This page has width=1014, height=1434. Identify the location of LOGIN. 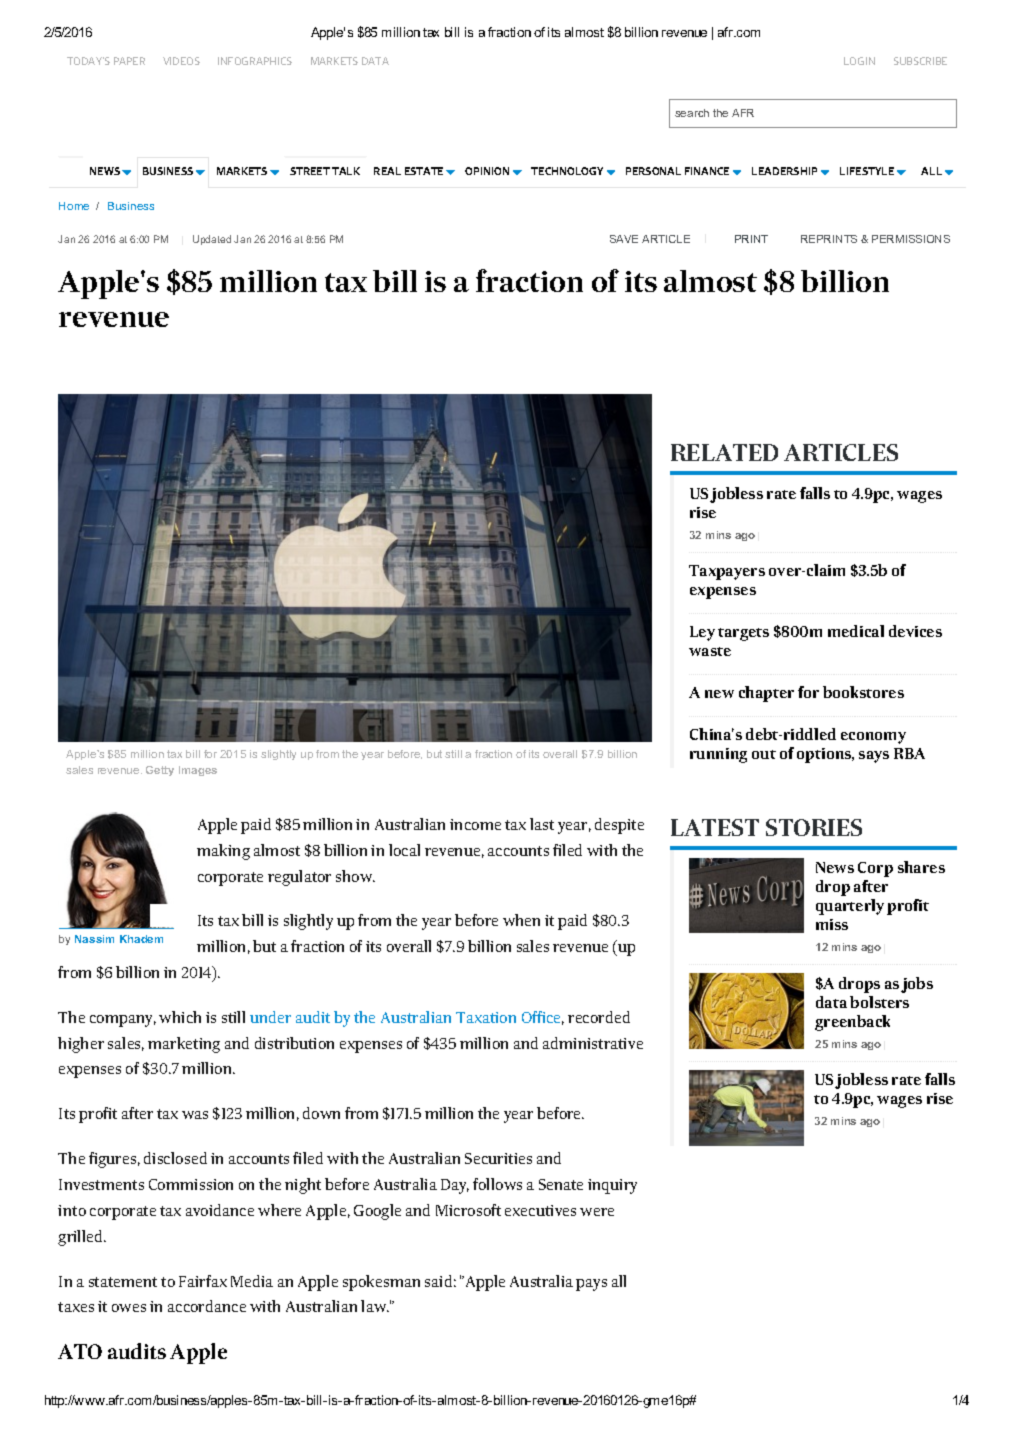
(859, 61).
